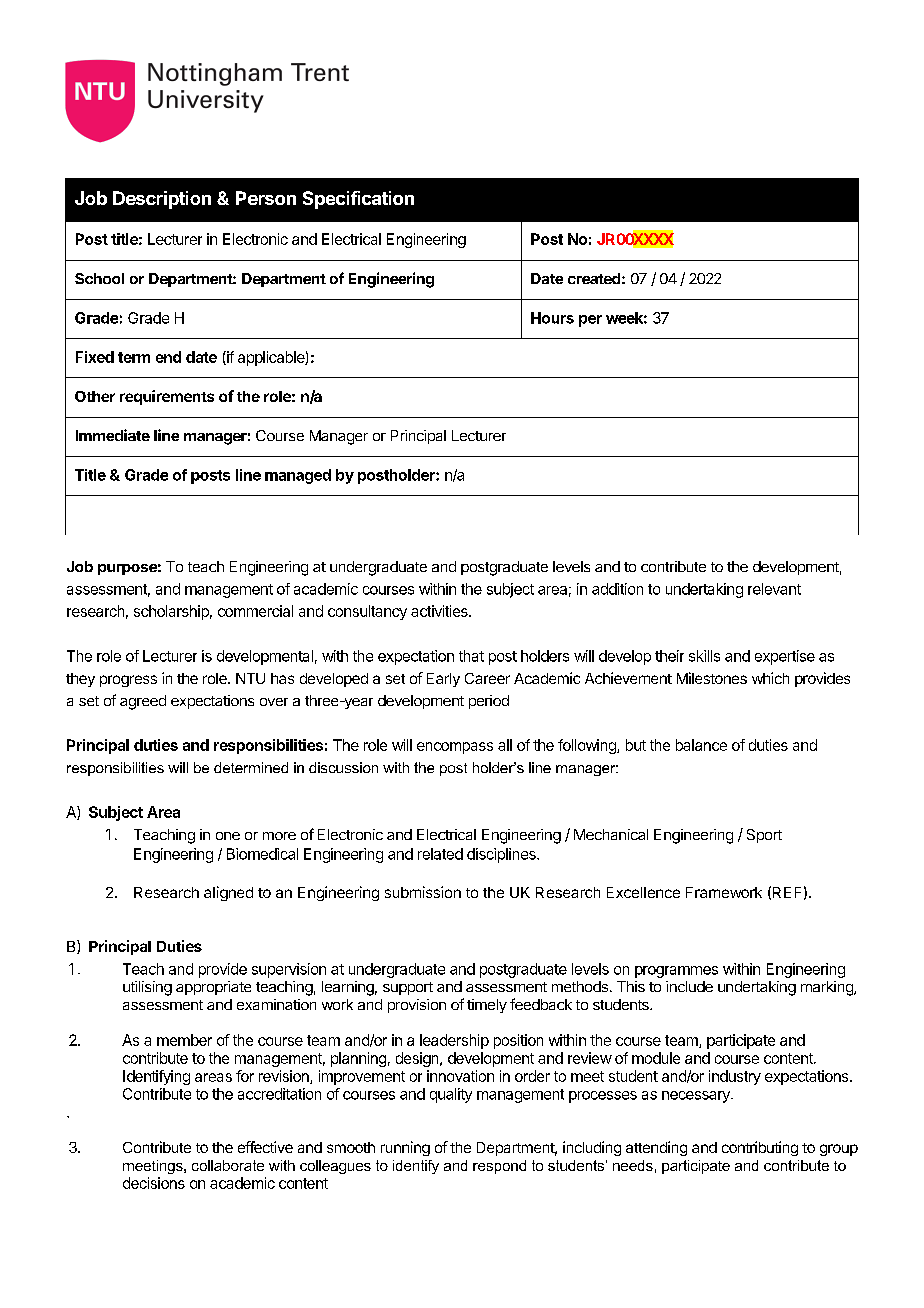  I want to click on Hours, so click(552, 318).
